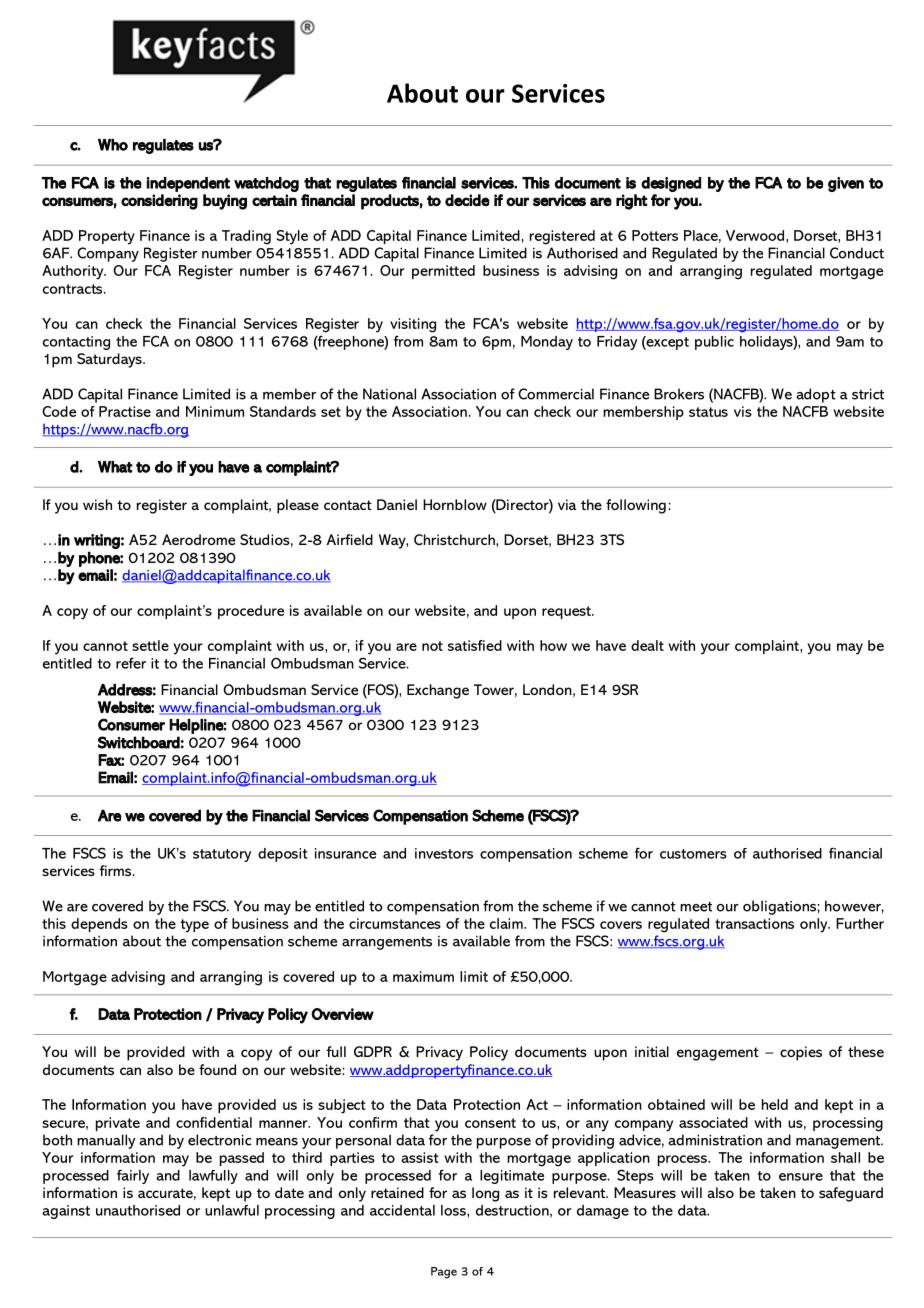  Describe the element at coordinates (454, 1211) in the screenshot. I see `loss` at that location.
